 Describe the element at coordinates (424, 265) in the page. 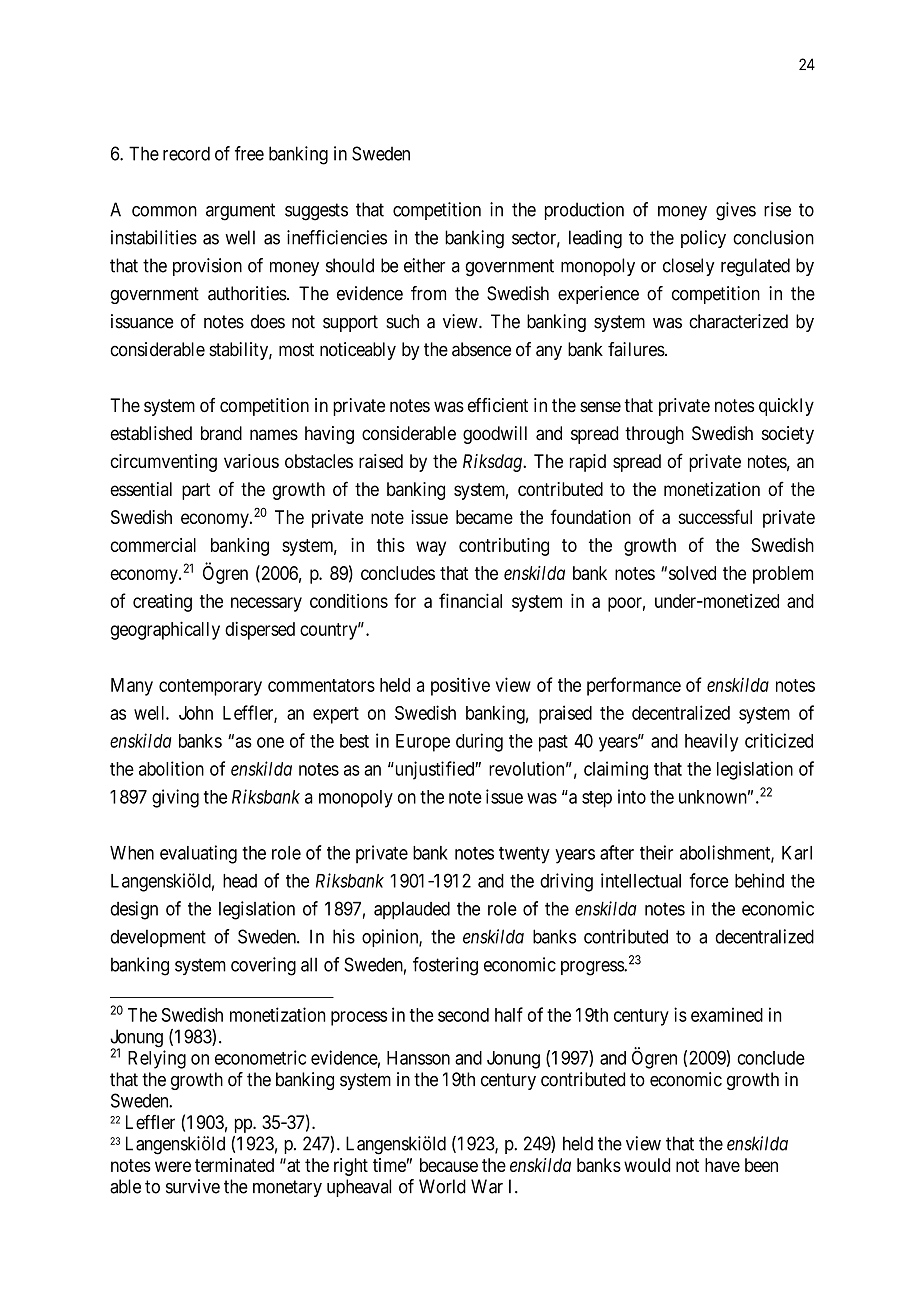

I see `either` at that location.
